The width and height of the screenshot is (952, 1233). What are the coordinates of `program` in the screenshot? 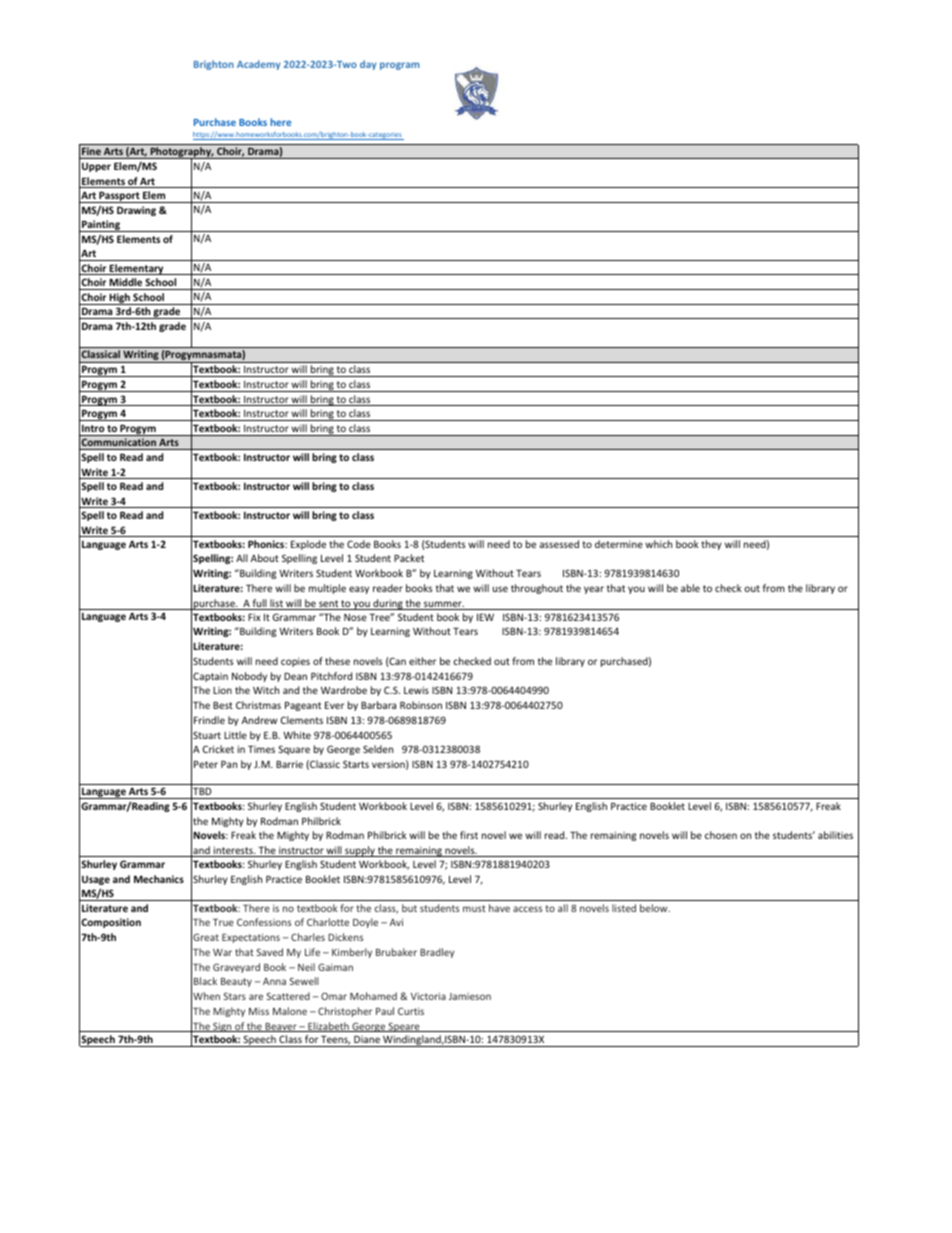 It's located at (400, 66).
